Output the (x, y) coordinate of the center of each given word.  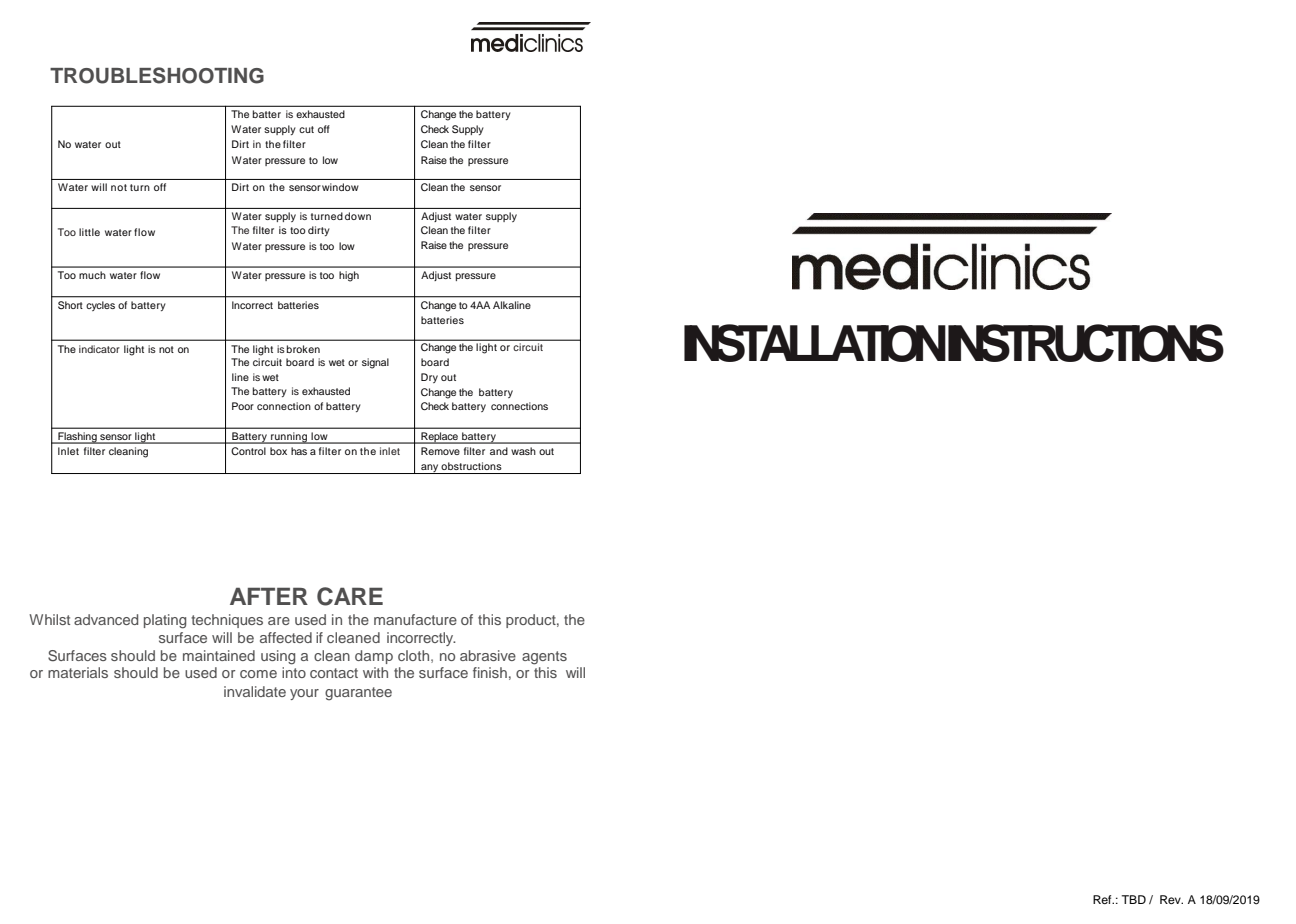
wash (523, 451)
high (349, 276)
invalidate (255, 691)
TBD (1134, 899)
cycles (100, 306)
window (340, 187)
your (304, 694)
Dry (429, 378)
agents (544, 658)
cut (306, 129)
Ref (1103, 899)
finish (490, 672)
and (499, 451)
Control (248, 451)
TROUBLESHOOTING (157, 75)
